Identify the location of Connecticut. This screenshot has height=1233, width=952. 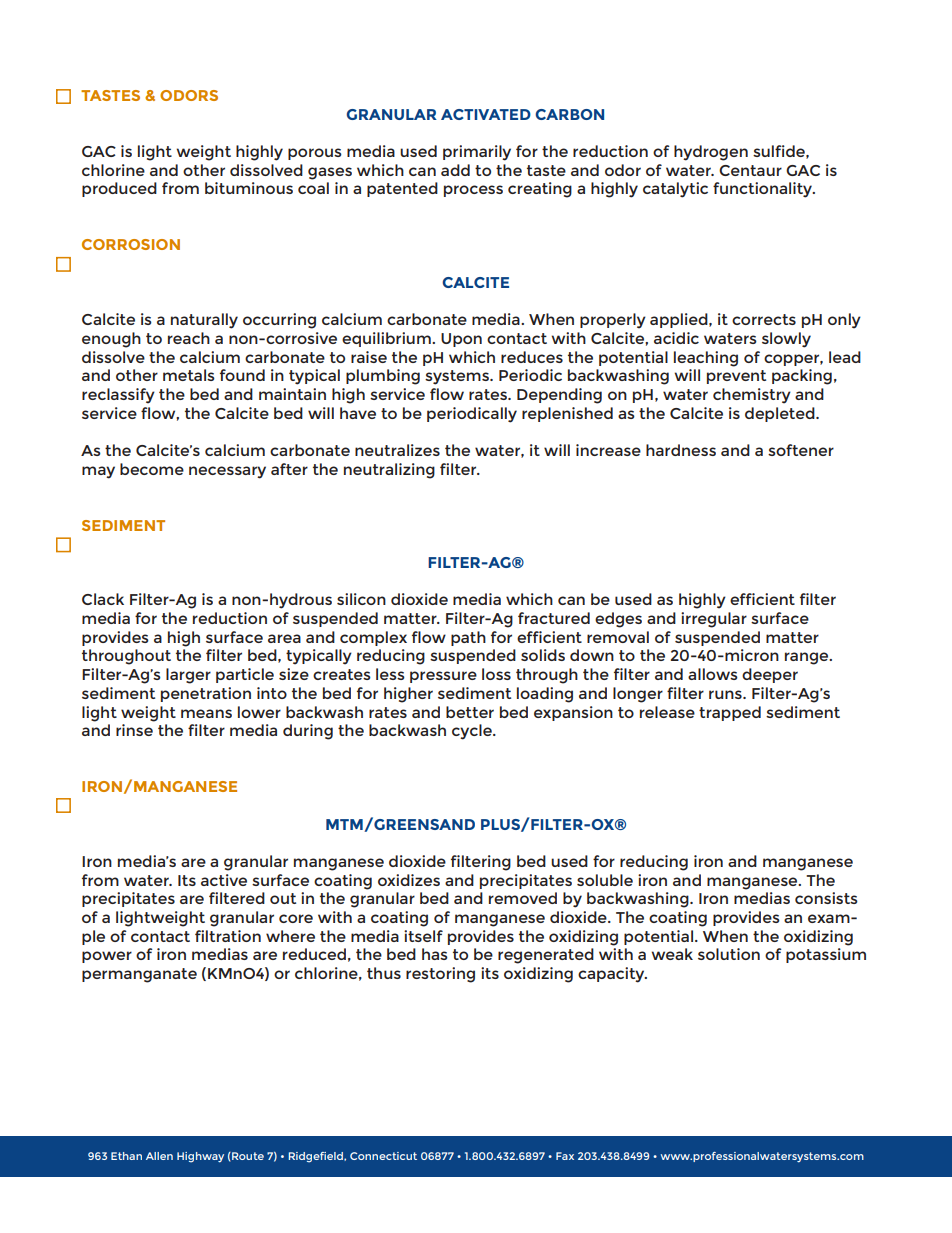
(383, 1156).
